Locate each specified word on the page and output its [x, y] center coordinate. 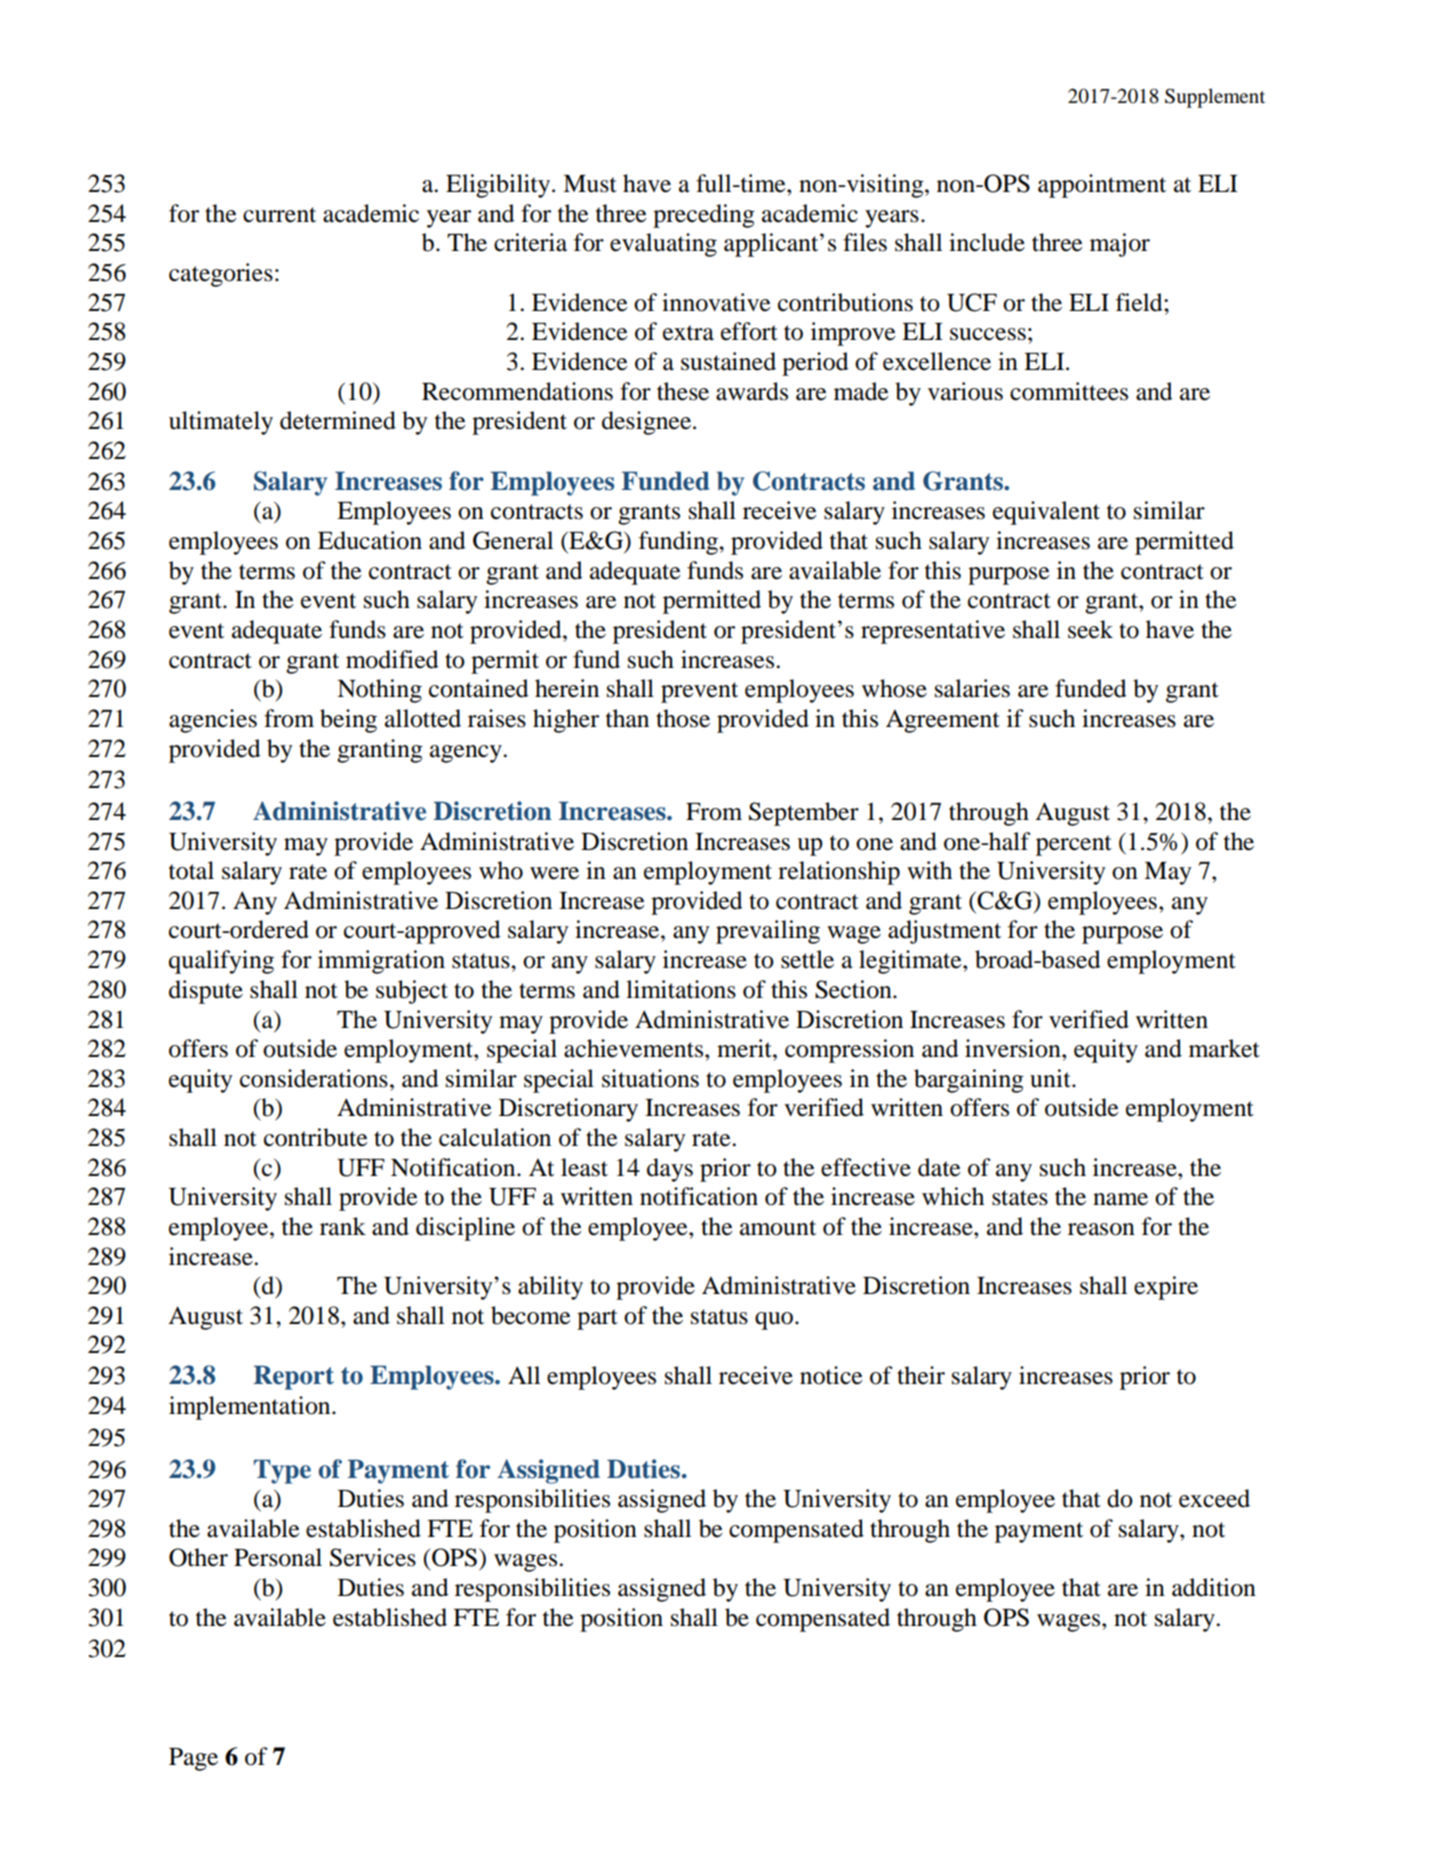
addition [1214, 1587]
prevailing [768, 932]
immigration [381, 962]
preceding [704, 216]
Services [373, 1557]
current [279, 215]
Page [193, 1759]
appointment [1102, 186]
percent [1074, 845]
